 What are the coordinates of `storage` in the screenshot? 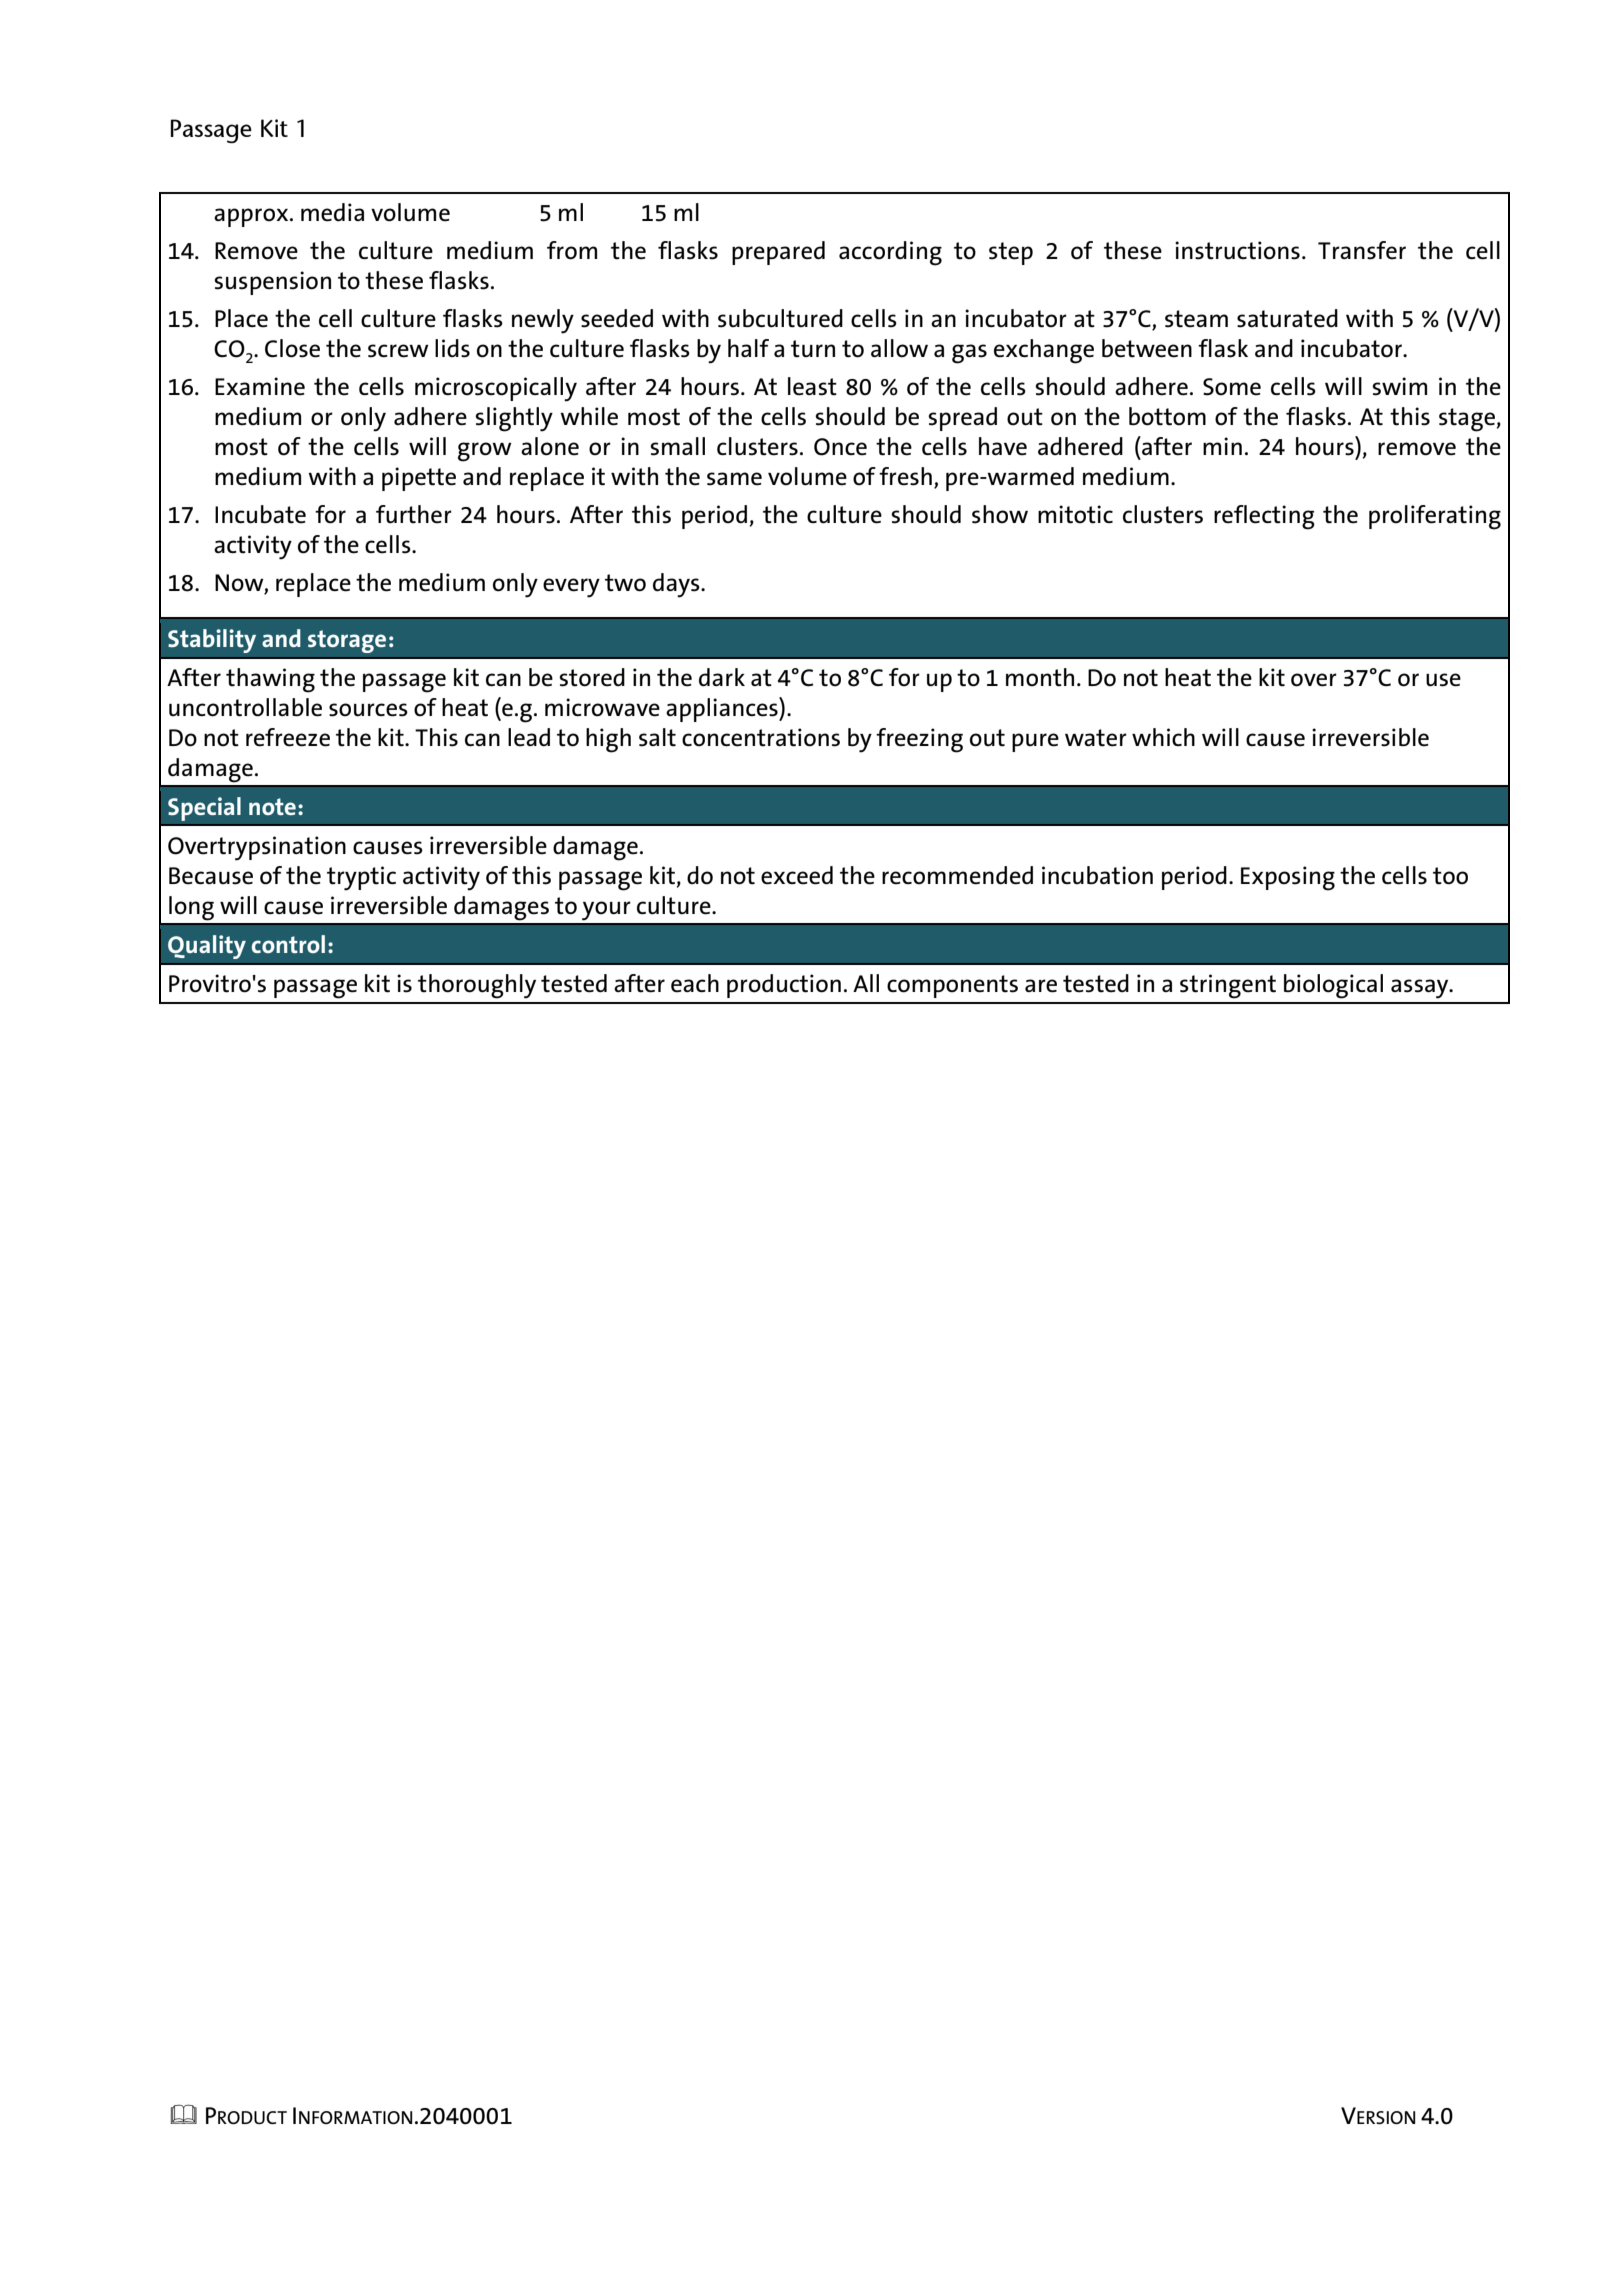 It's located at (347, 641).
